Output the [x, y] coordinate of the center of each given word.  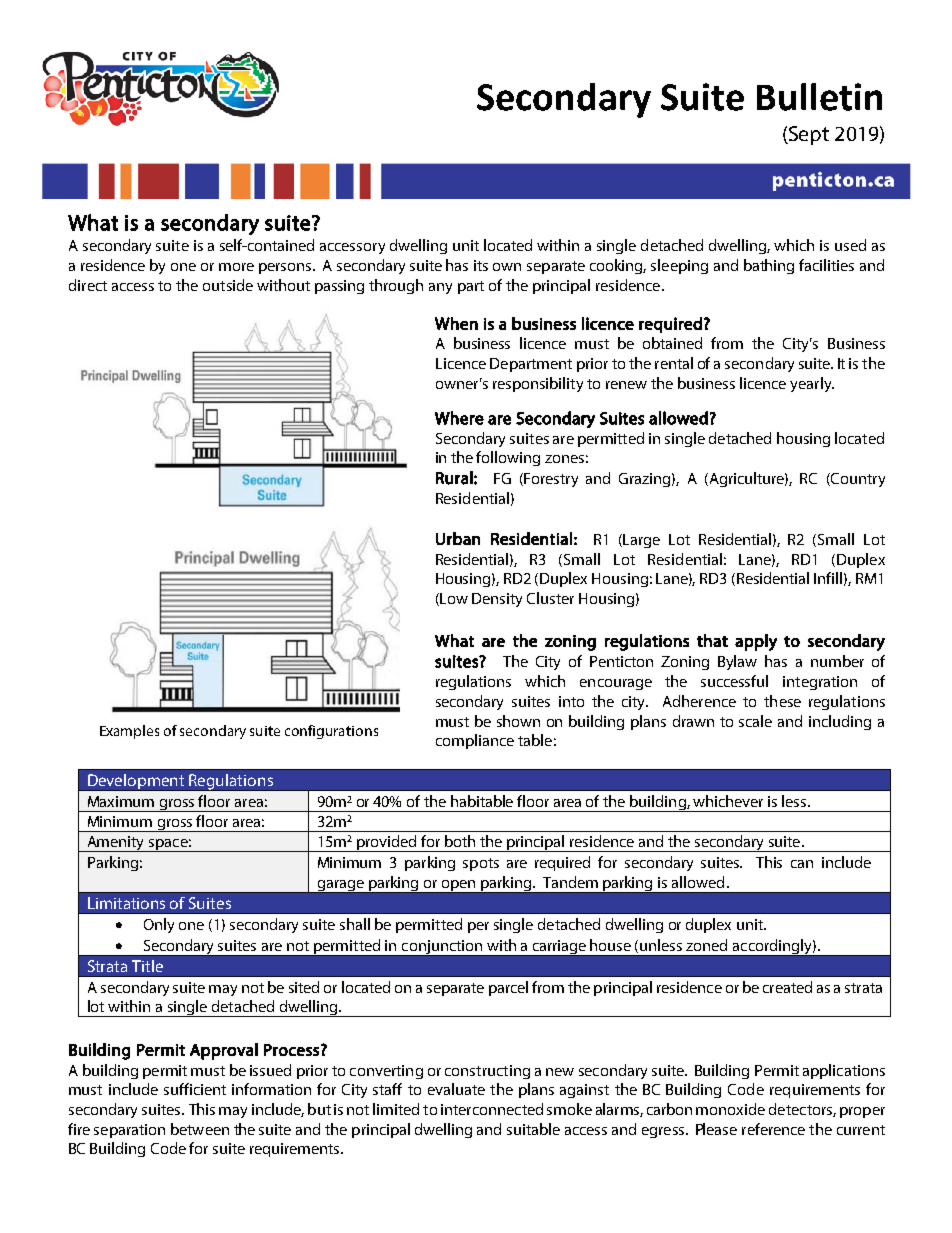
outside [228, 285]
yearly [812, 384]
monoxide [730, 1109]
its [481, 265]
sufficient [195, 1089]
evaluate [456, 1089]
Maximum [121, 801]
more [236, 267]
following [508, 458]
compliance [475, 741]
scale [755, 721]
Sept [808, 135]
